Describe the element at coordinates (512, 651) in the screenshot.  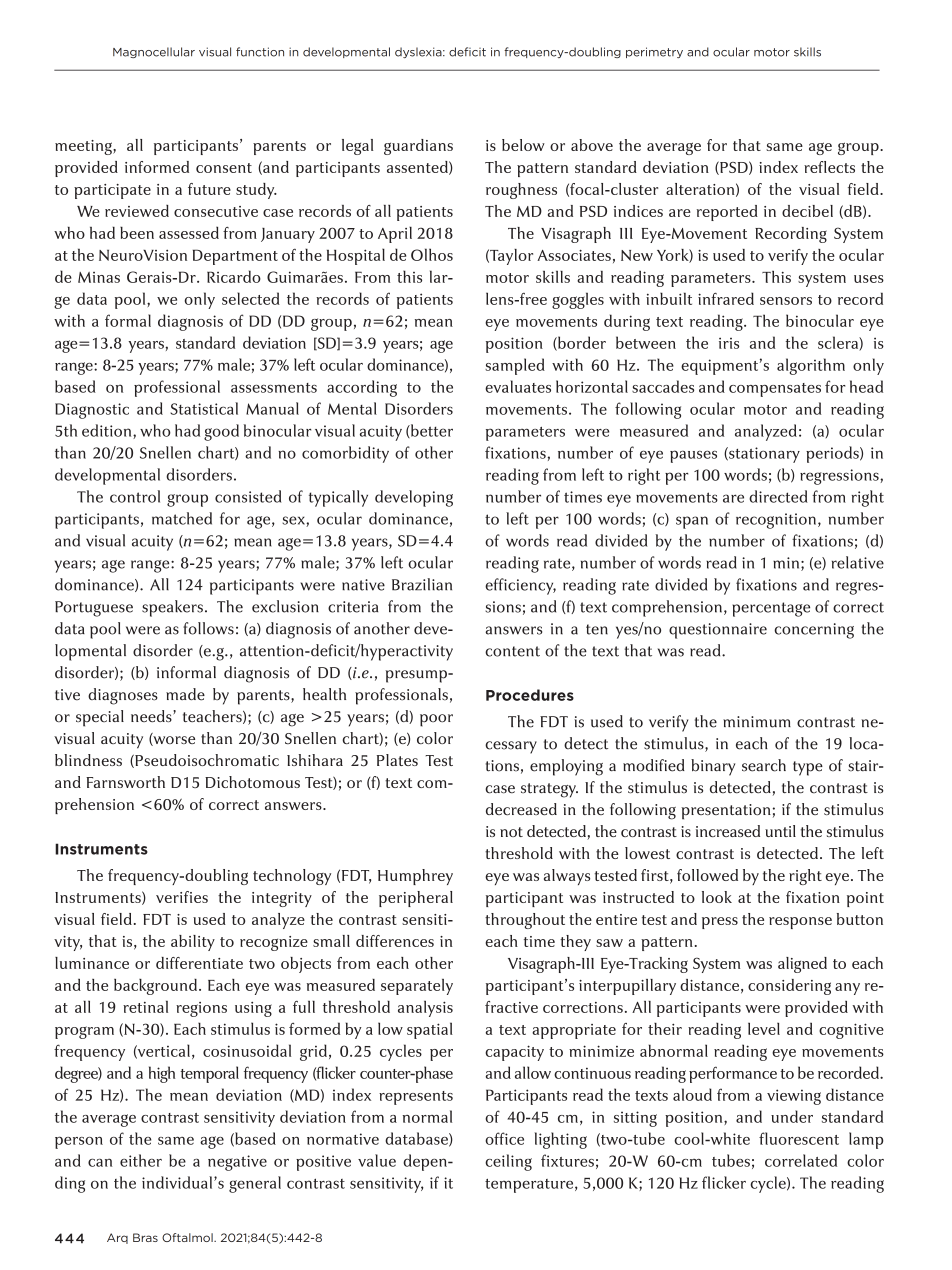
I see `content` at that location.
